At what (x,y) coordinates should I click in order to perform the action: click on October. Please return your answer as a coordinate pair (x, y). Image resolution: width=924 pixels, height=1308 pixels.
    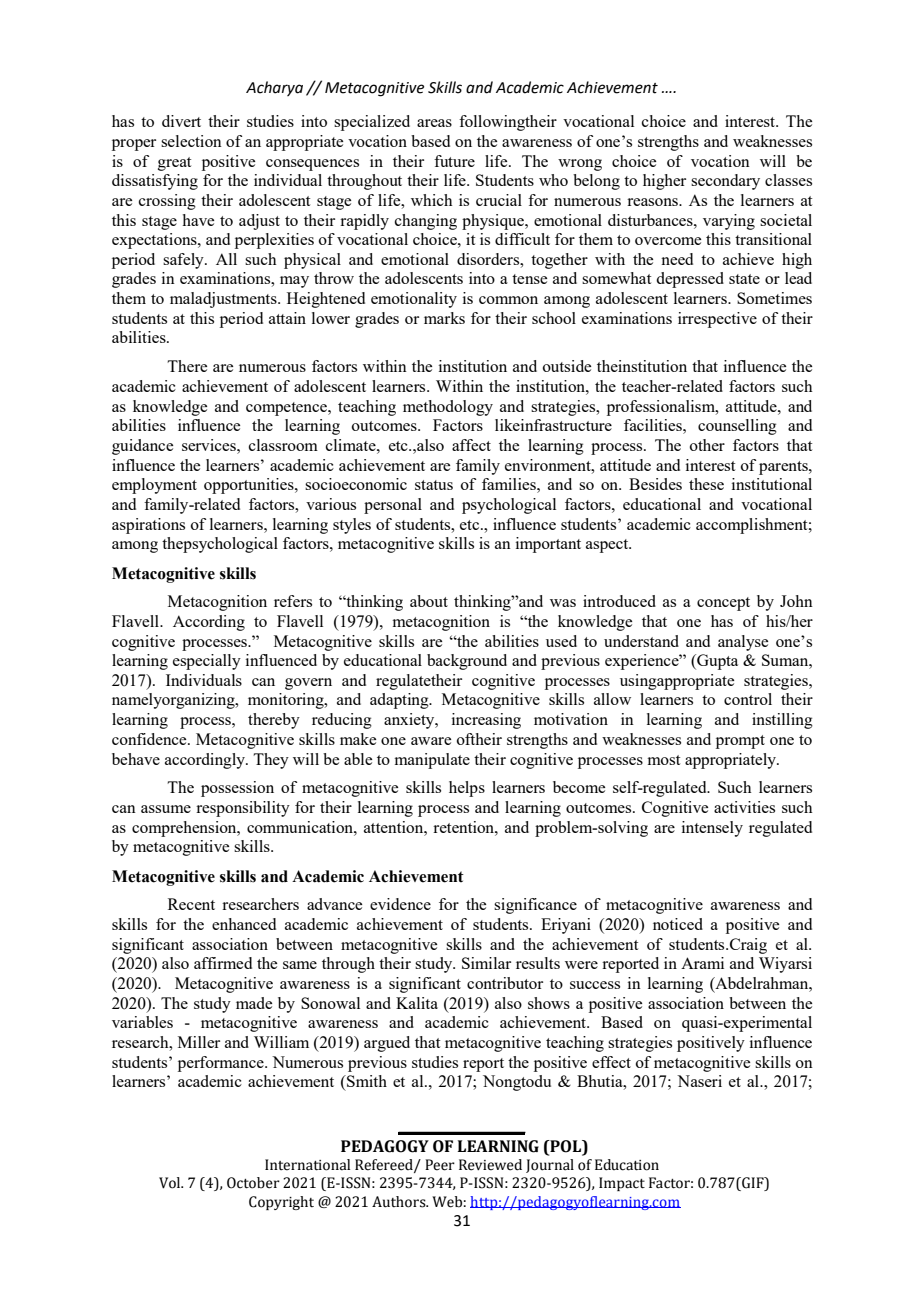
    Looking at the image, I should click on (253, 1183).
